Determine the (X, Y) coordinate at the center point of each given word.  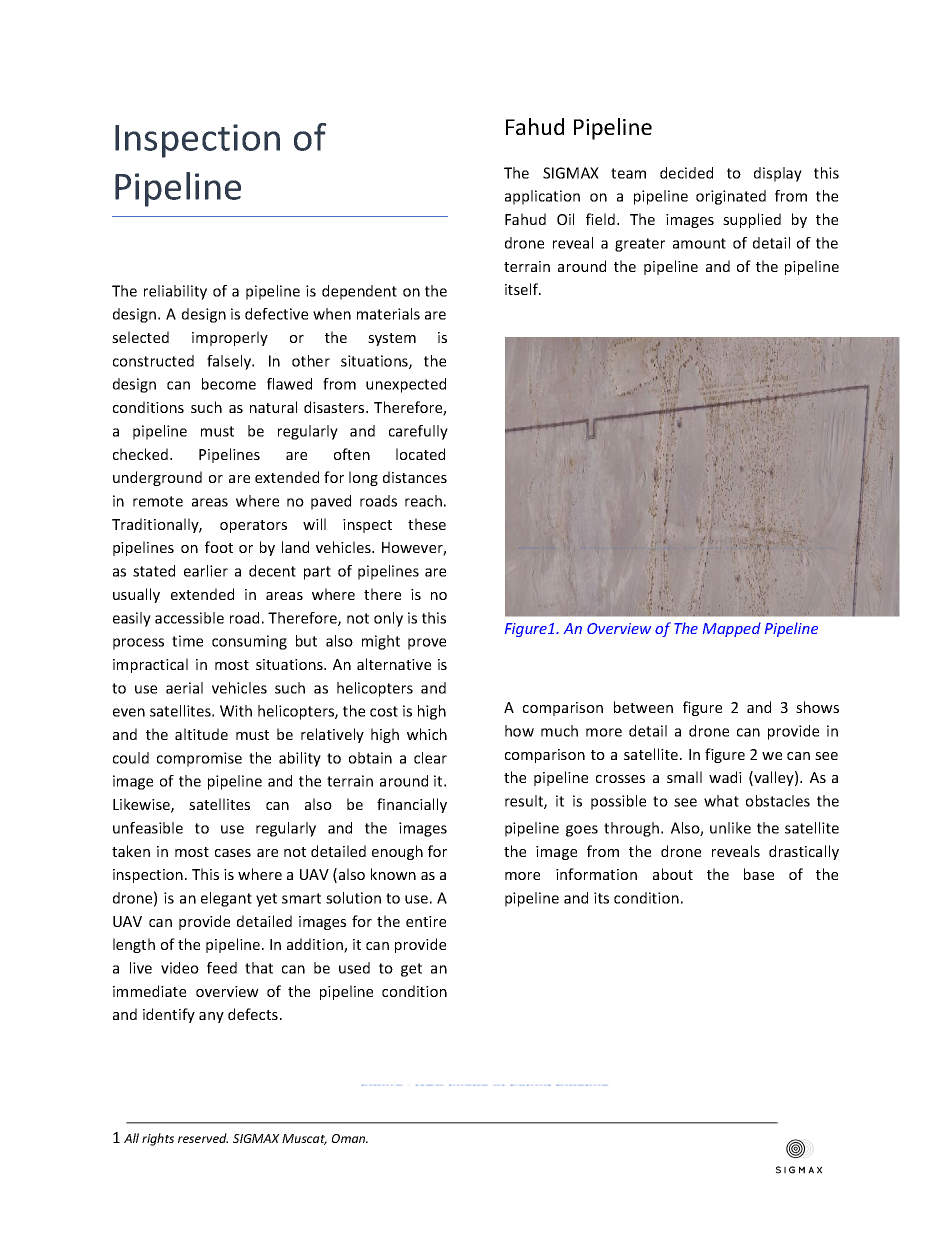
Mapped (732, 629)
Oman (350, 1138)
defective (276, 314)
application (542, 197)
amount (699, 243)
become (229, 384)
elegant (226, 899)
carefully (418, 432)
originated (731, 197)
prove (427, 644)
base (759, 874)
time (187, 641)
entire (426, 921)
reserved (203, 1138)
